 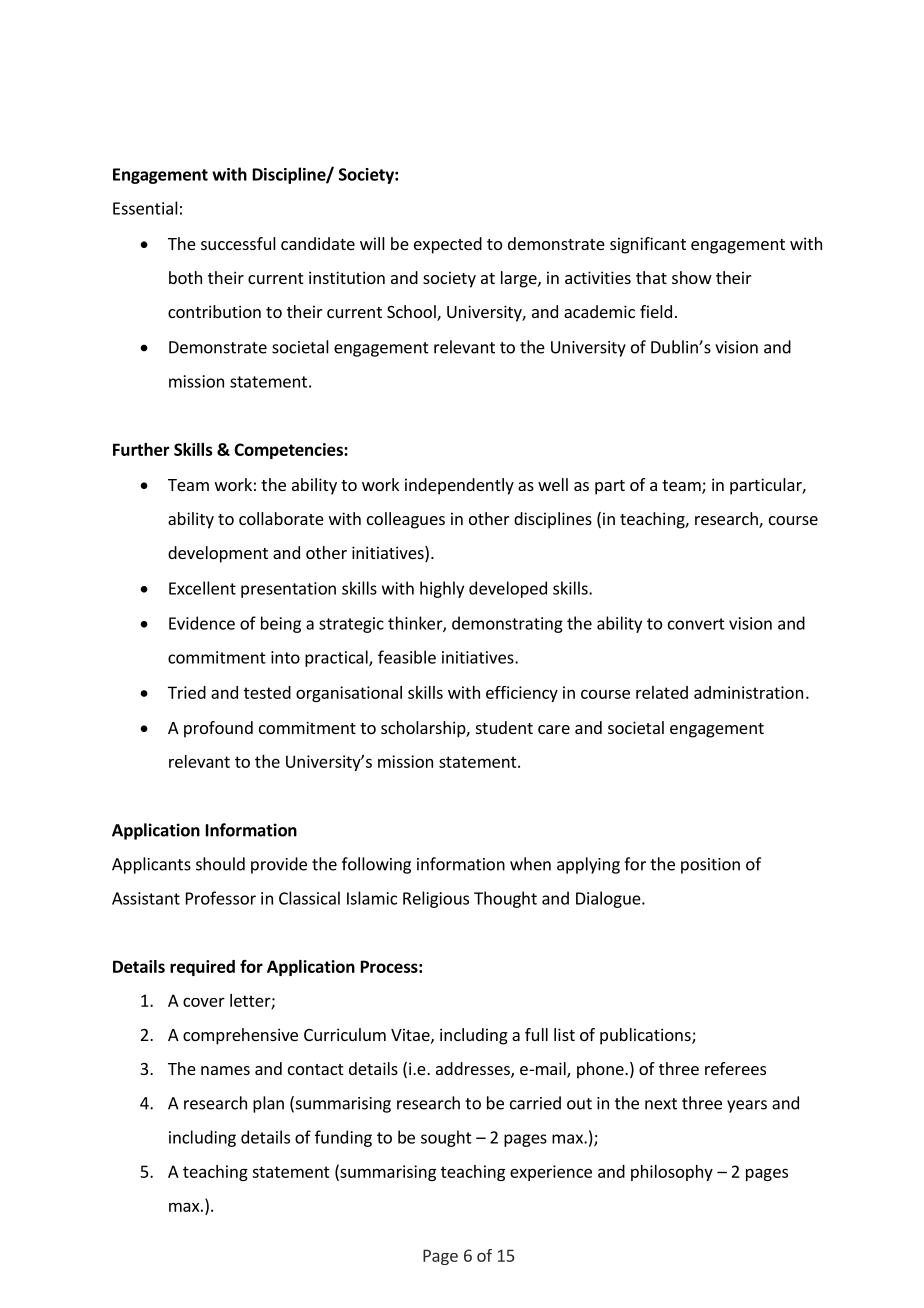 I want to click on Further, so click(x=141, y=449).
